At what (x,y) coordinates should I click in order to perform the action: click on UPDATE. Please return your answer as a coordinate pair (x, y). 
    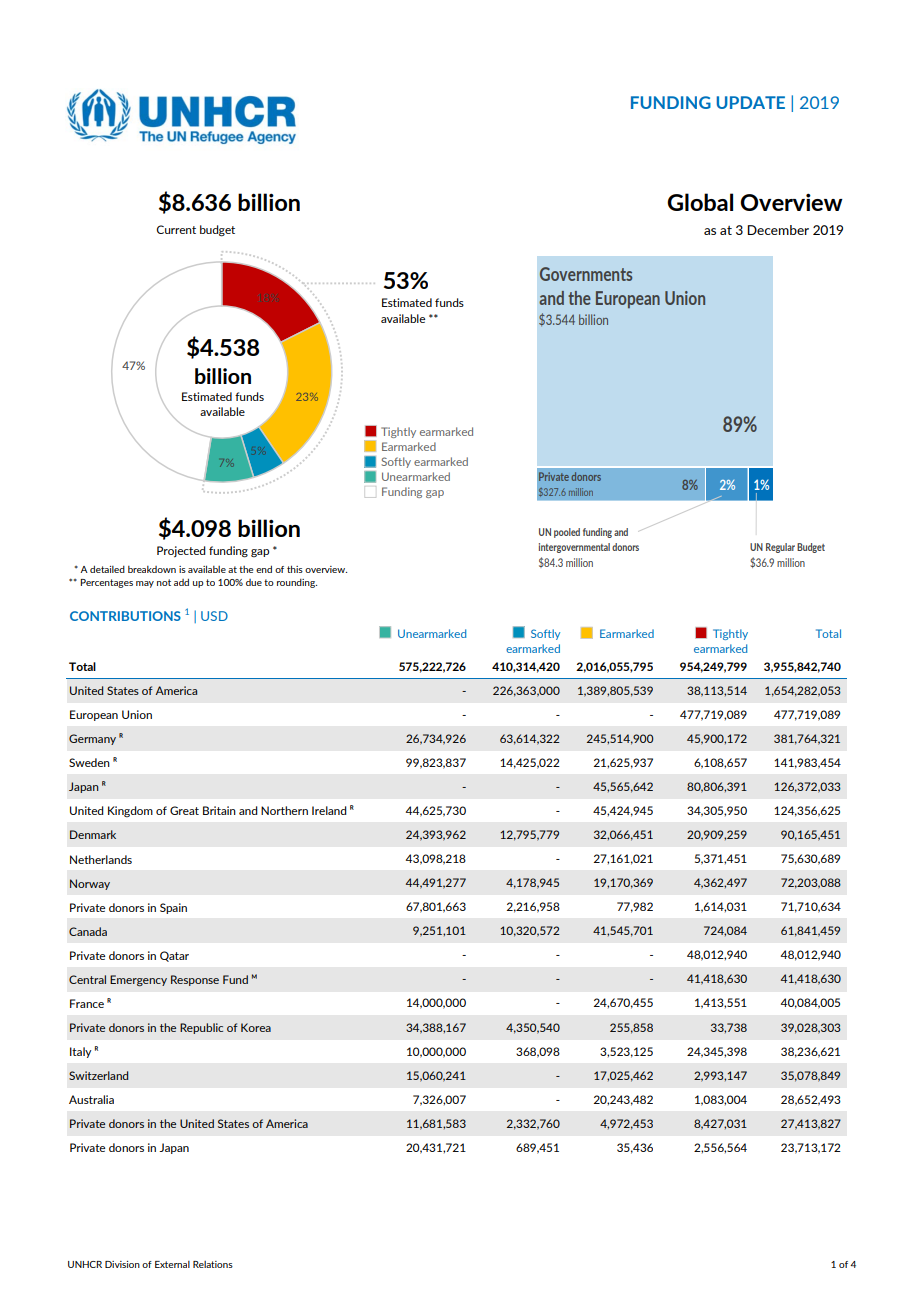
    Looking at the image, I should click on (751, 102).
